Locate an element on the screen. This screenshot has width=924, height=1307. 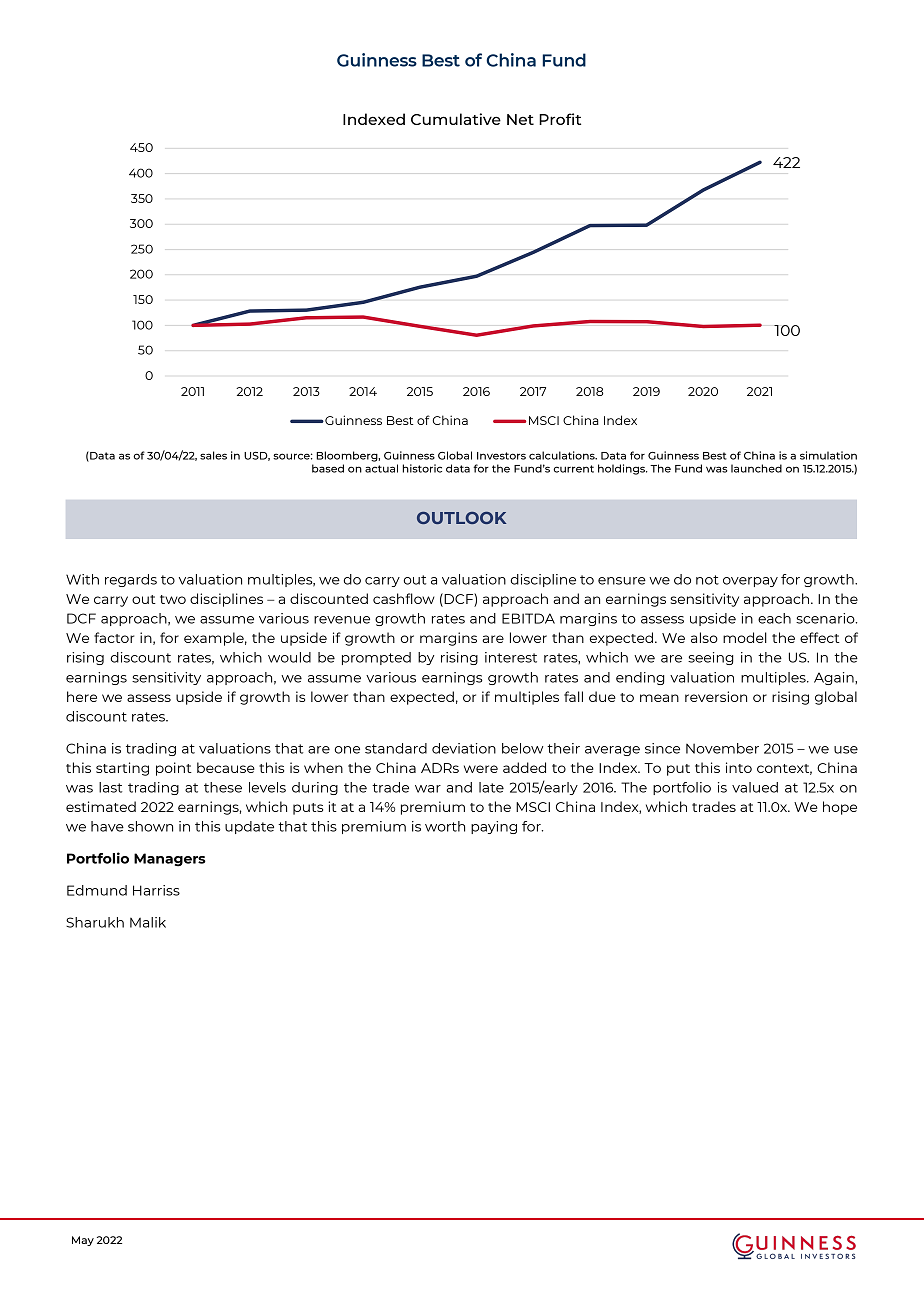
sales is located at coordinates (213, 455).
